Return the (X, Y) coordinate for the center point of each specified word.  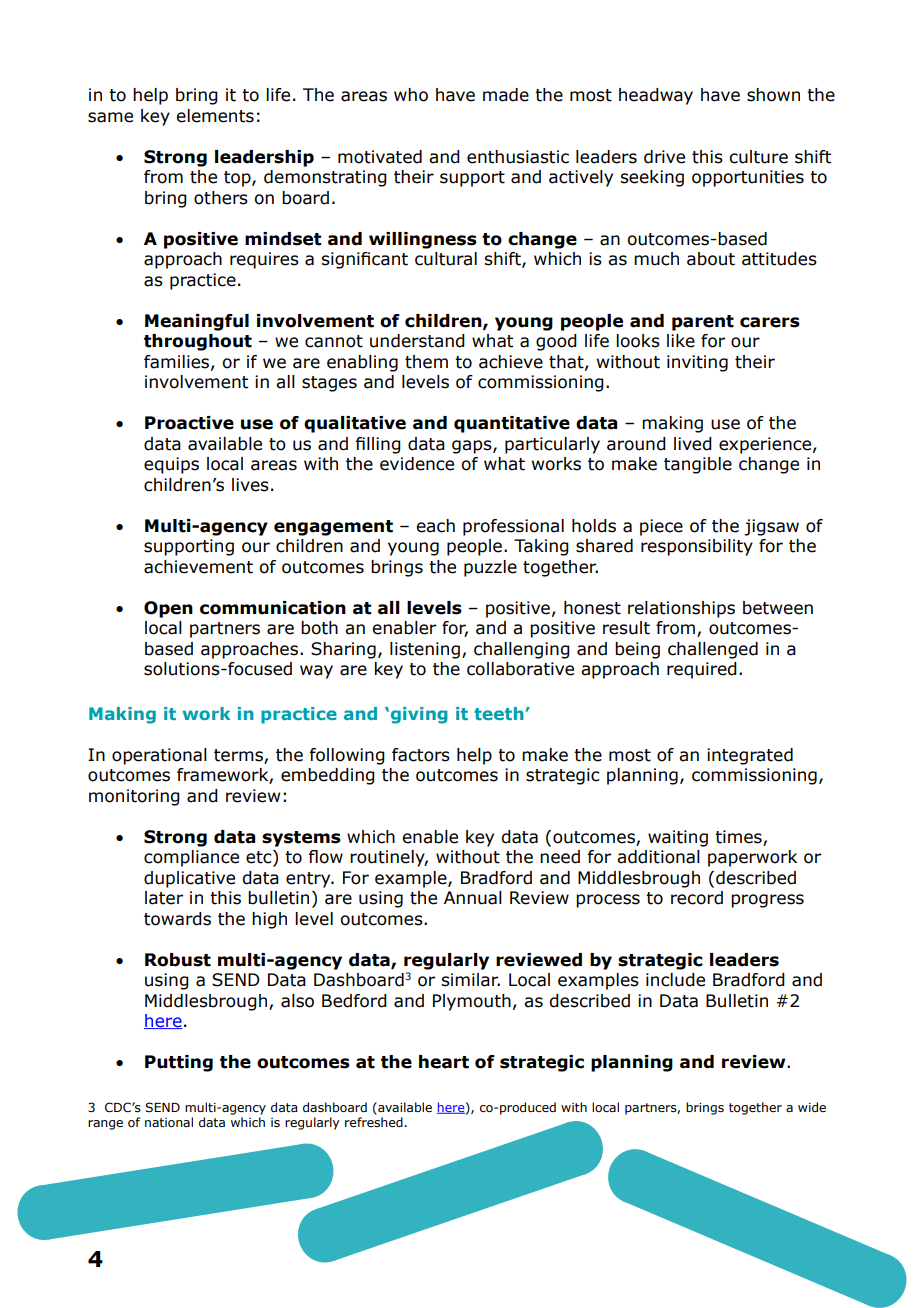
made (506, 95)
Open (168, 609)
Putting (179, 1063)
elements (215, 116)
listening (425, 650)
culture (758, 157)
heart (444, 1062)
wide (812, 1107)
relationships (681, 609)
